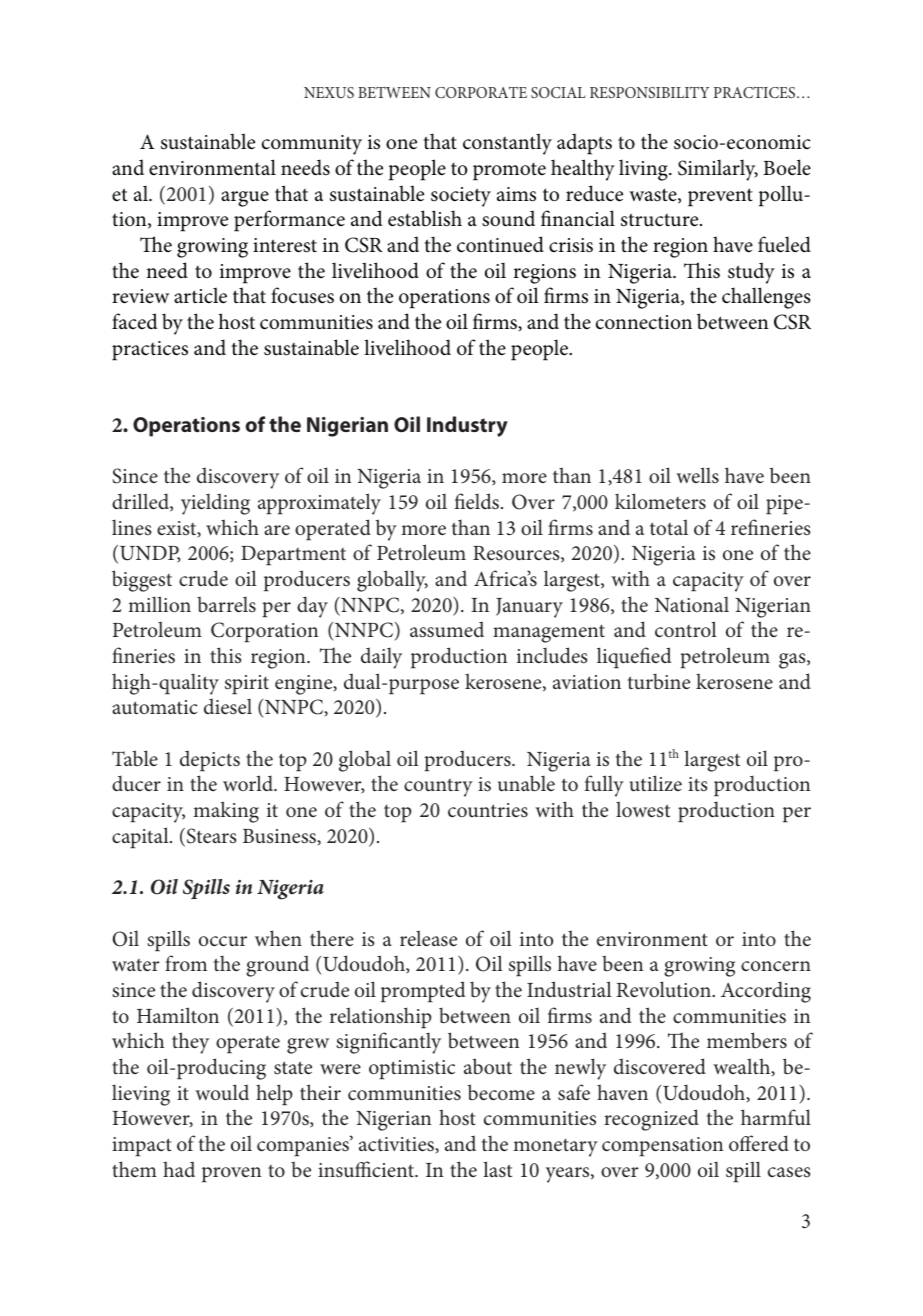 The image size is (923, 1316). What do you see at coordinates (698, 784) in the document?
I see `its` at bounding box center [698, 784].
